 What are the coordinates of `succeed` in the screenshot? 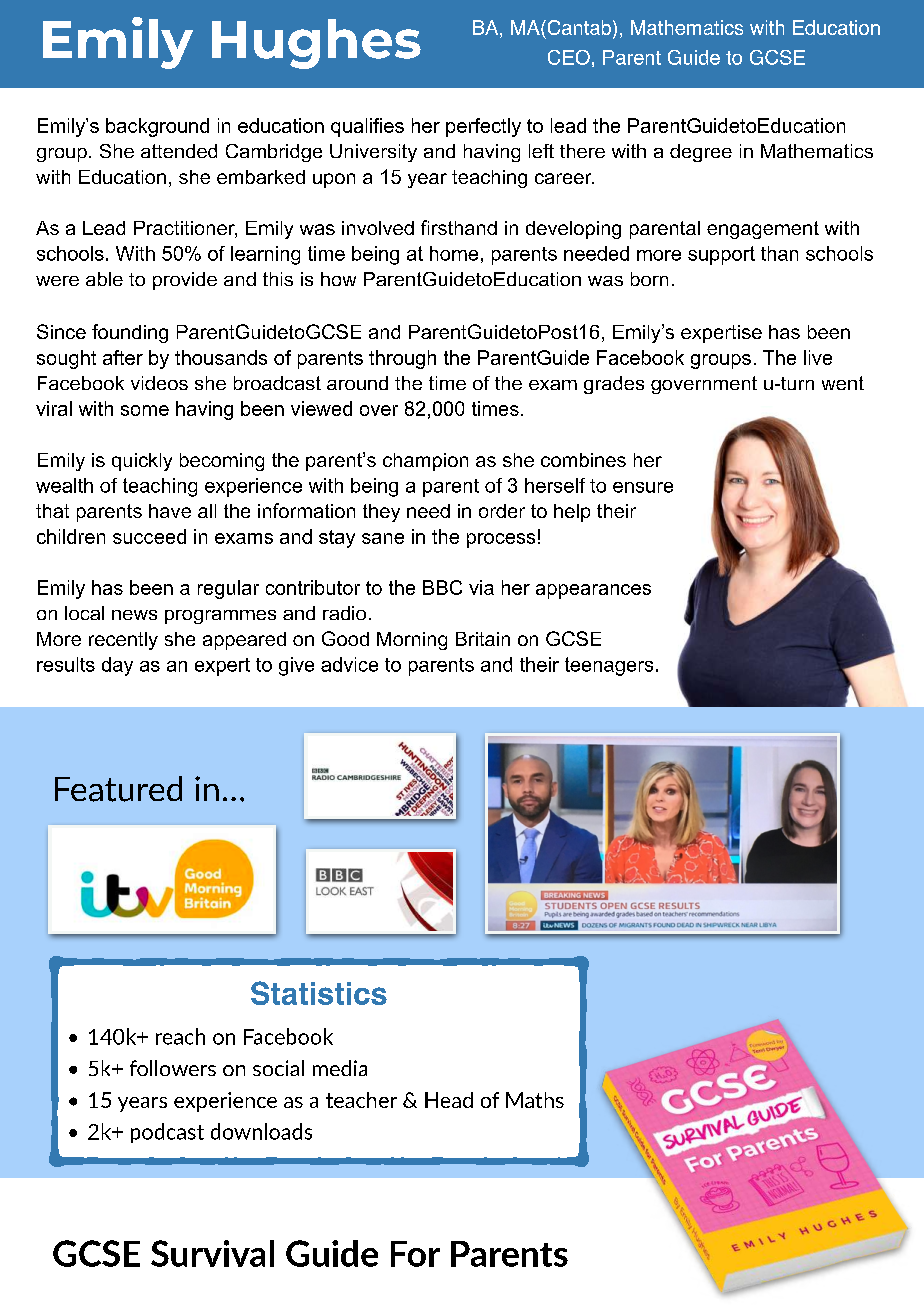 It's located at (149, 536).
